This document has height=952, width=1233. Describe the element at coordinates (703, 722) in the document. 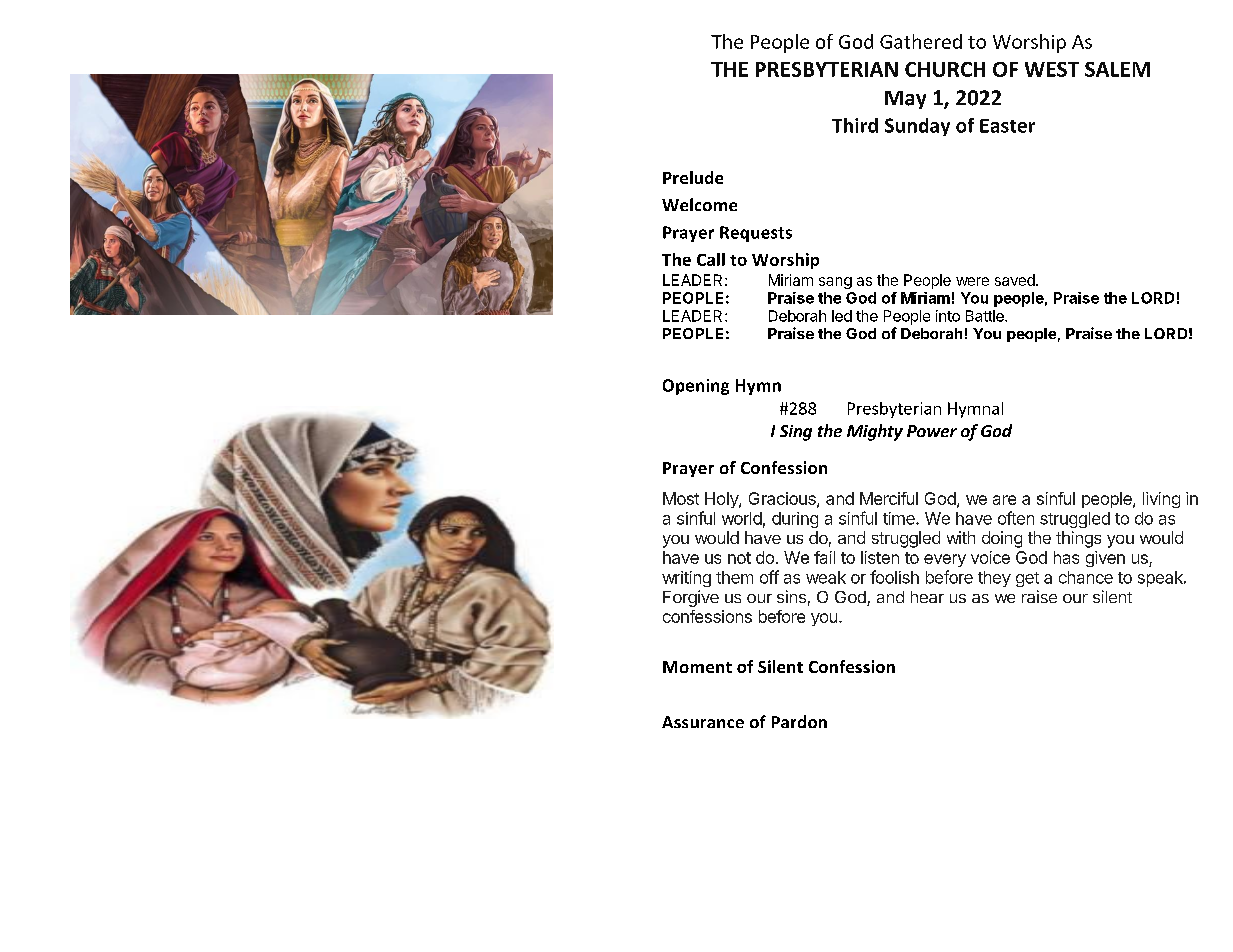

I see `Assurance` at that location.
